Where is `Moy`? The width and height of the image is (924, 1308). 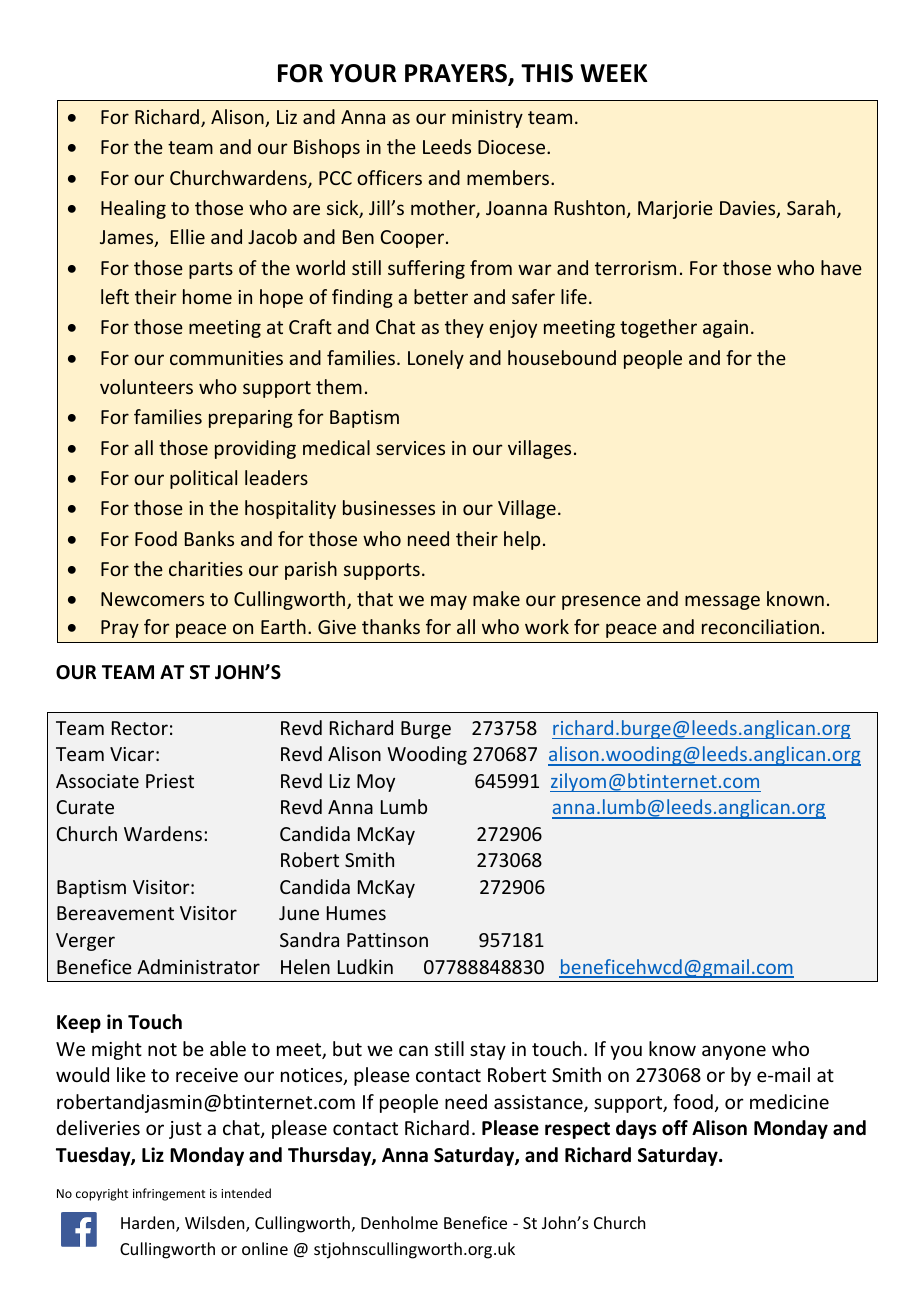 Moy is located at coordinates (376, 783).
